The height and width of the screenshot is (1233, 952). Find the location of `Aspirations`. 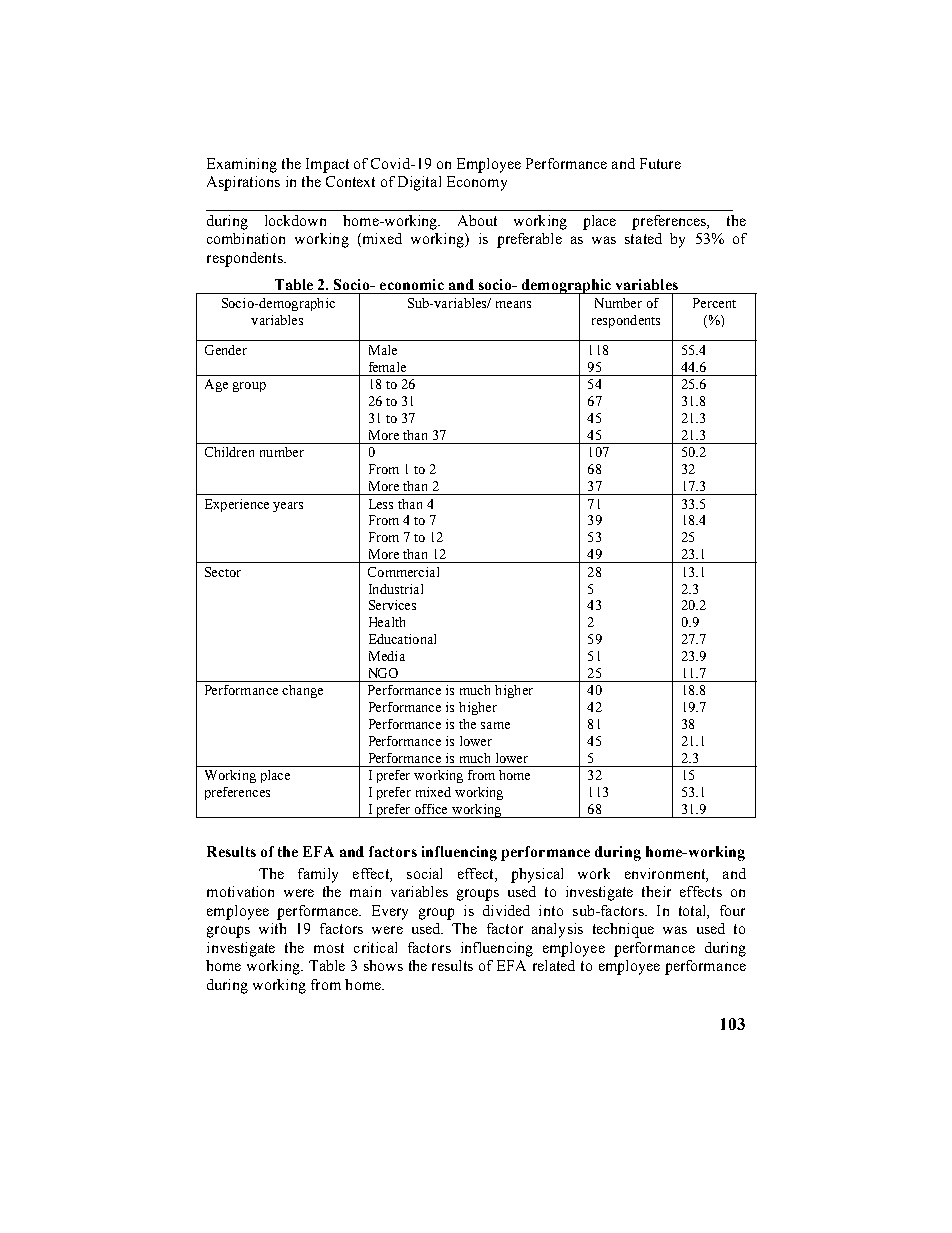

Aspirations is located at coordinates (243, 183).
